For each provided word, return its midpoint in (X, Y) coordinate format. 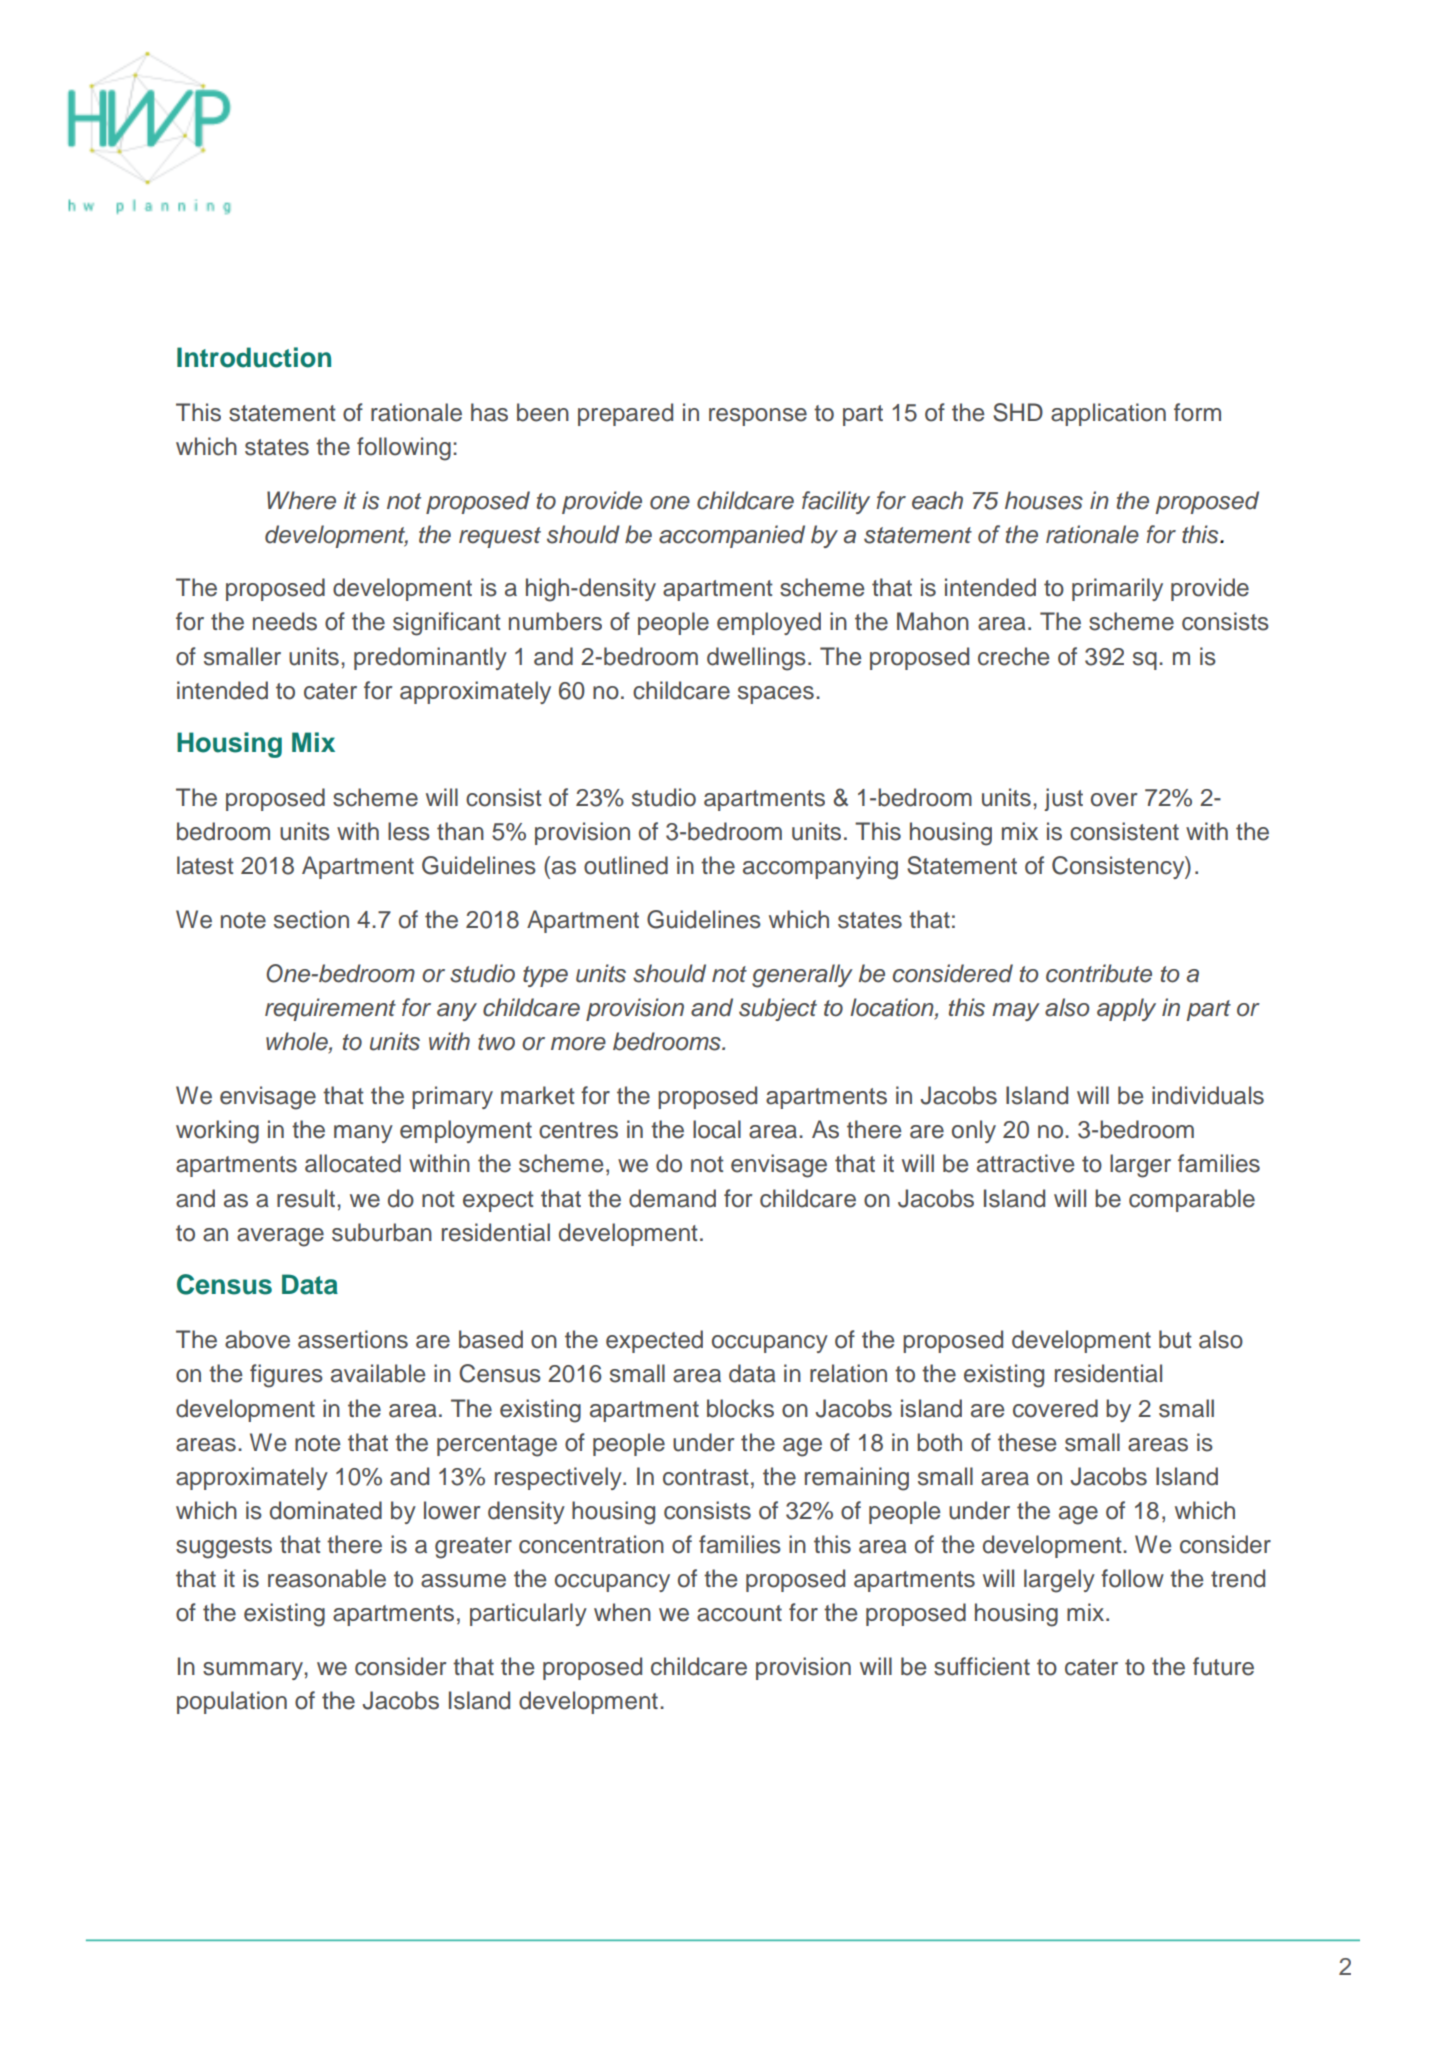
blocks (740, 1408)
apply (1126, 1009)
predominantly (430, 658)
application (1108, 414)
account (739, 1613)
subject (778, 1009)
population (232, 1702)
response (758, 417)
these (1027, 1442)
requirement (330, 1009)
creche (1013, 656)
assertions (353, 1339)
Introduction (254, 357)
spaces (776, 695)
